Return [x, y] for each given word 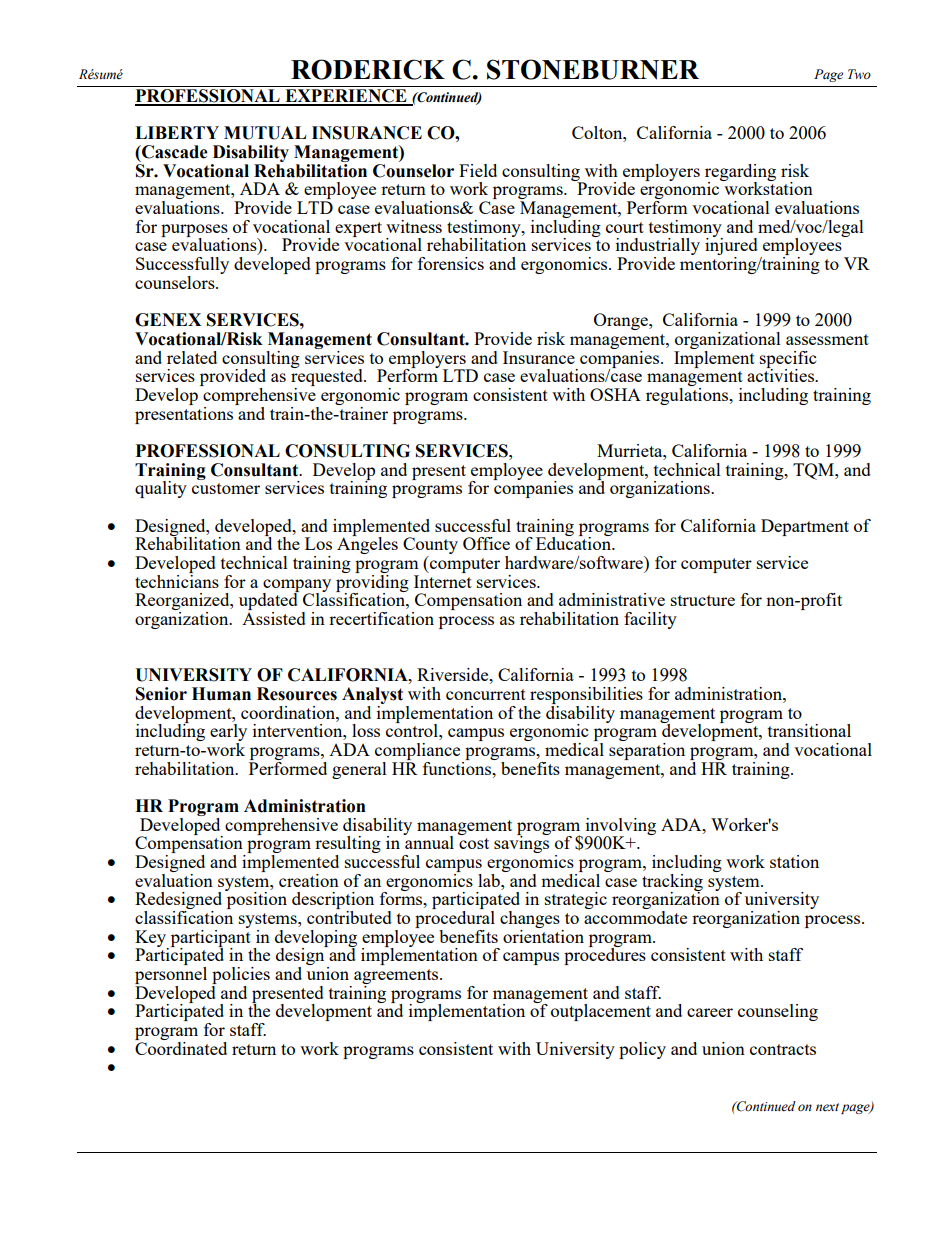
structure [703, 600]
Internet [443, 581]
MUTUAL [265, 133]
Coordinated [181, 1047]
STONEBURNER [593, 69]
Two [859, 74]
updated [269, 602]
